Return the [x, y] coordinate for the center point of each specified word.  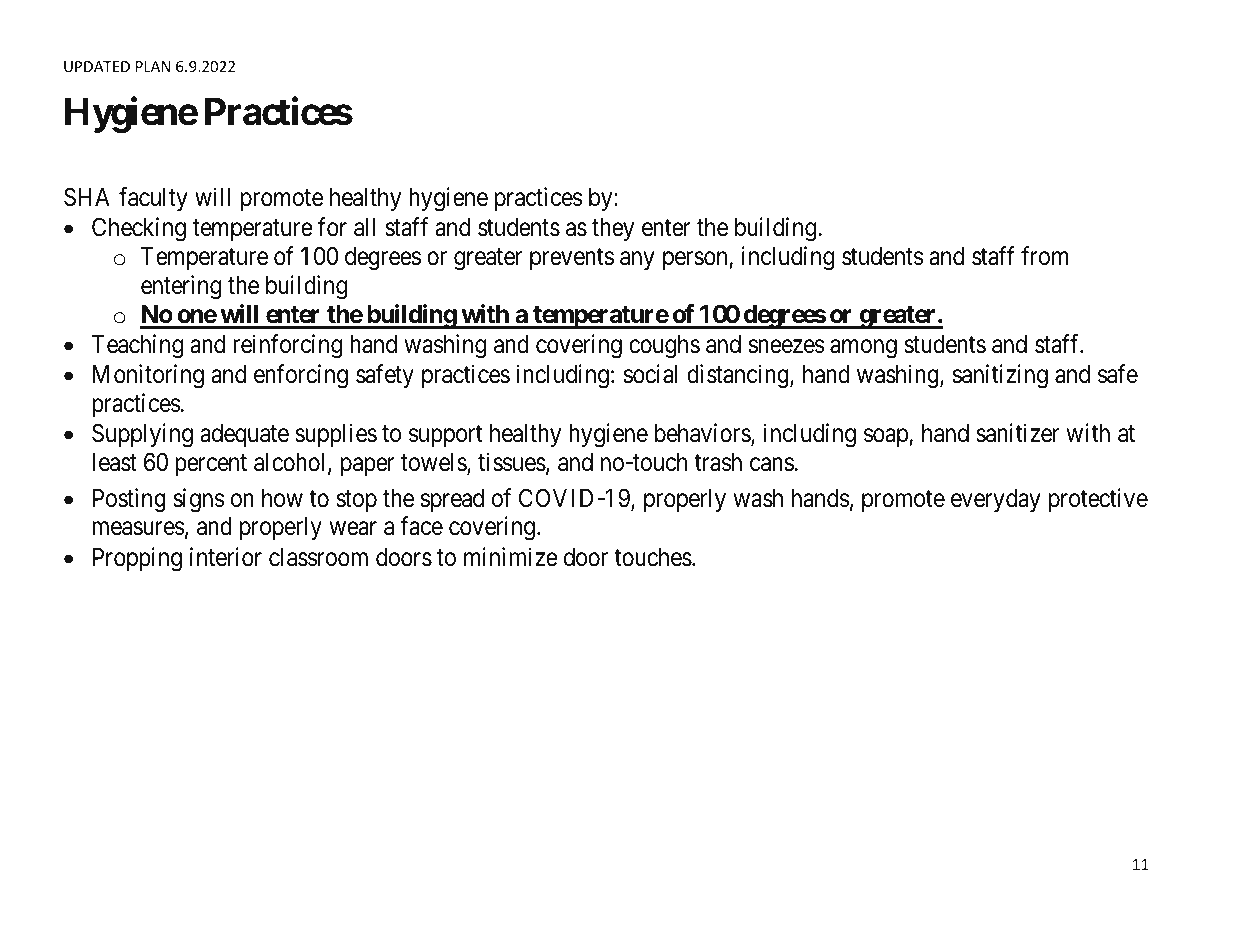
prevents [572, 259]
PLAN [153, 66]
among [863, 349]
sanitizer [1017, 433]
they [613, 229]
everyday [996, 500]
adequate [244, 435]
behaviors [703, 434]
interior [226, 557]
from [1044, 256]
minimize [511, 557]
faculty [153, 199]
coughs [664, 347]
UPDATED [97, 66]
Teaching [137, 346]
